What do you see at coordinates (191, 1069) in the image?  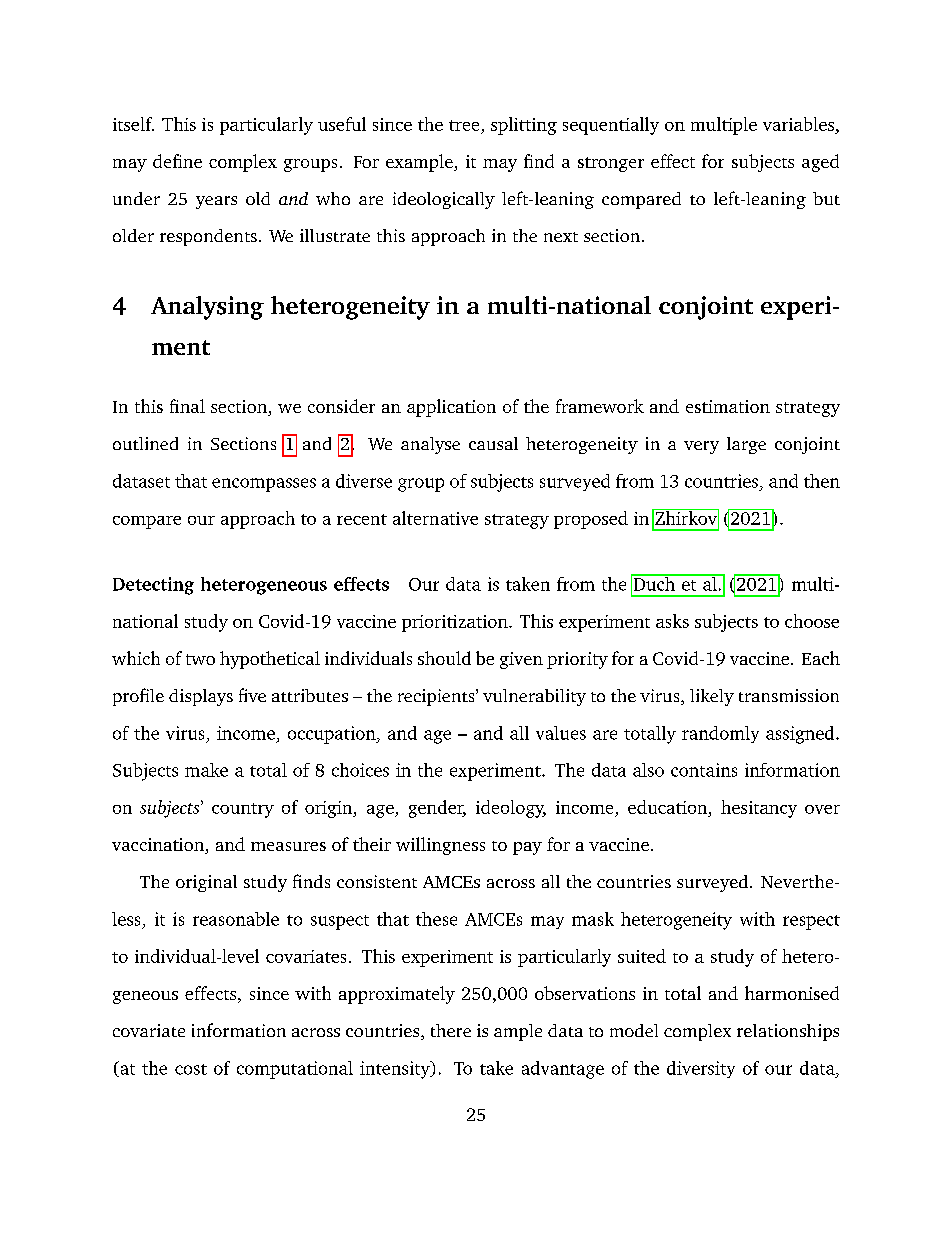 I see `cost` at bounding box center [191, 1069].
